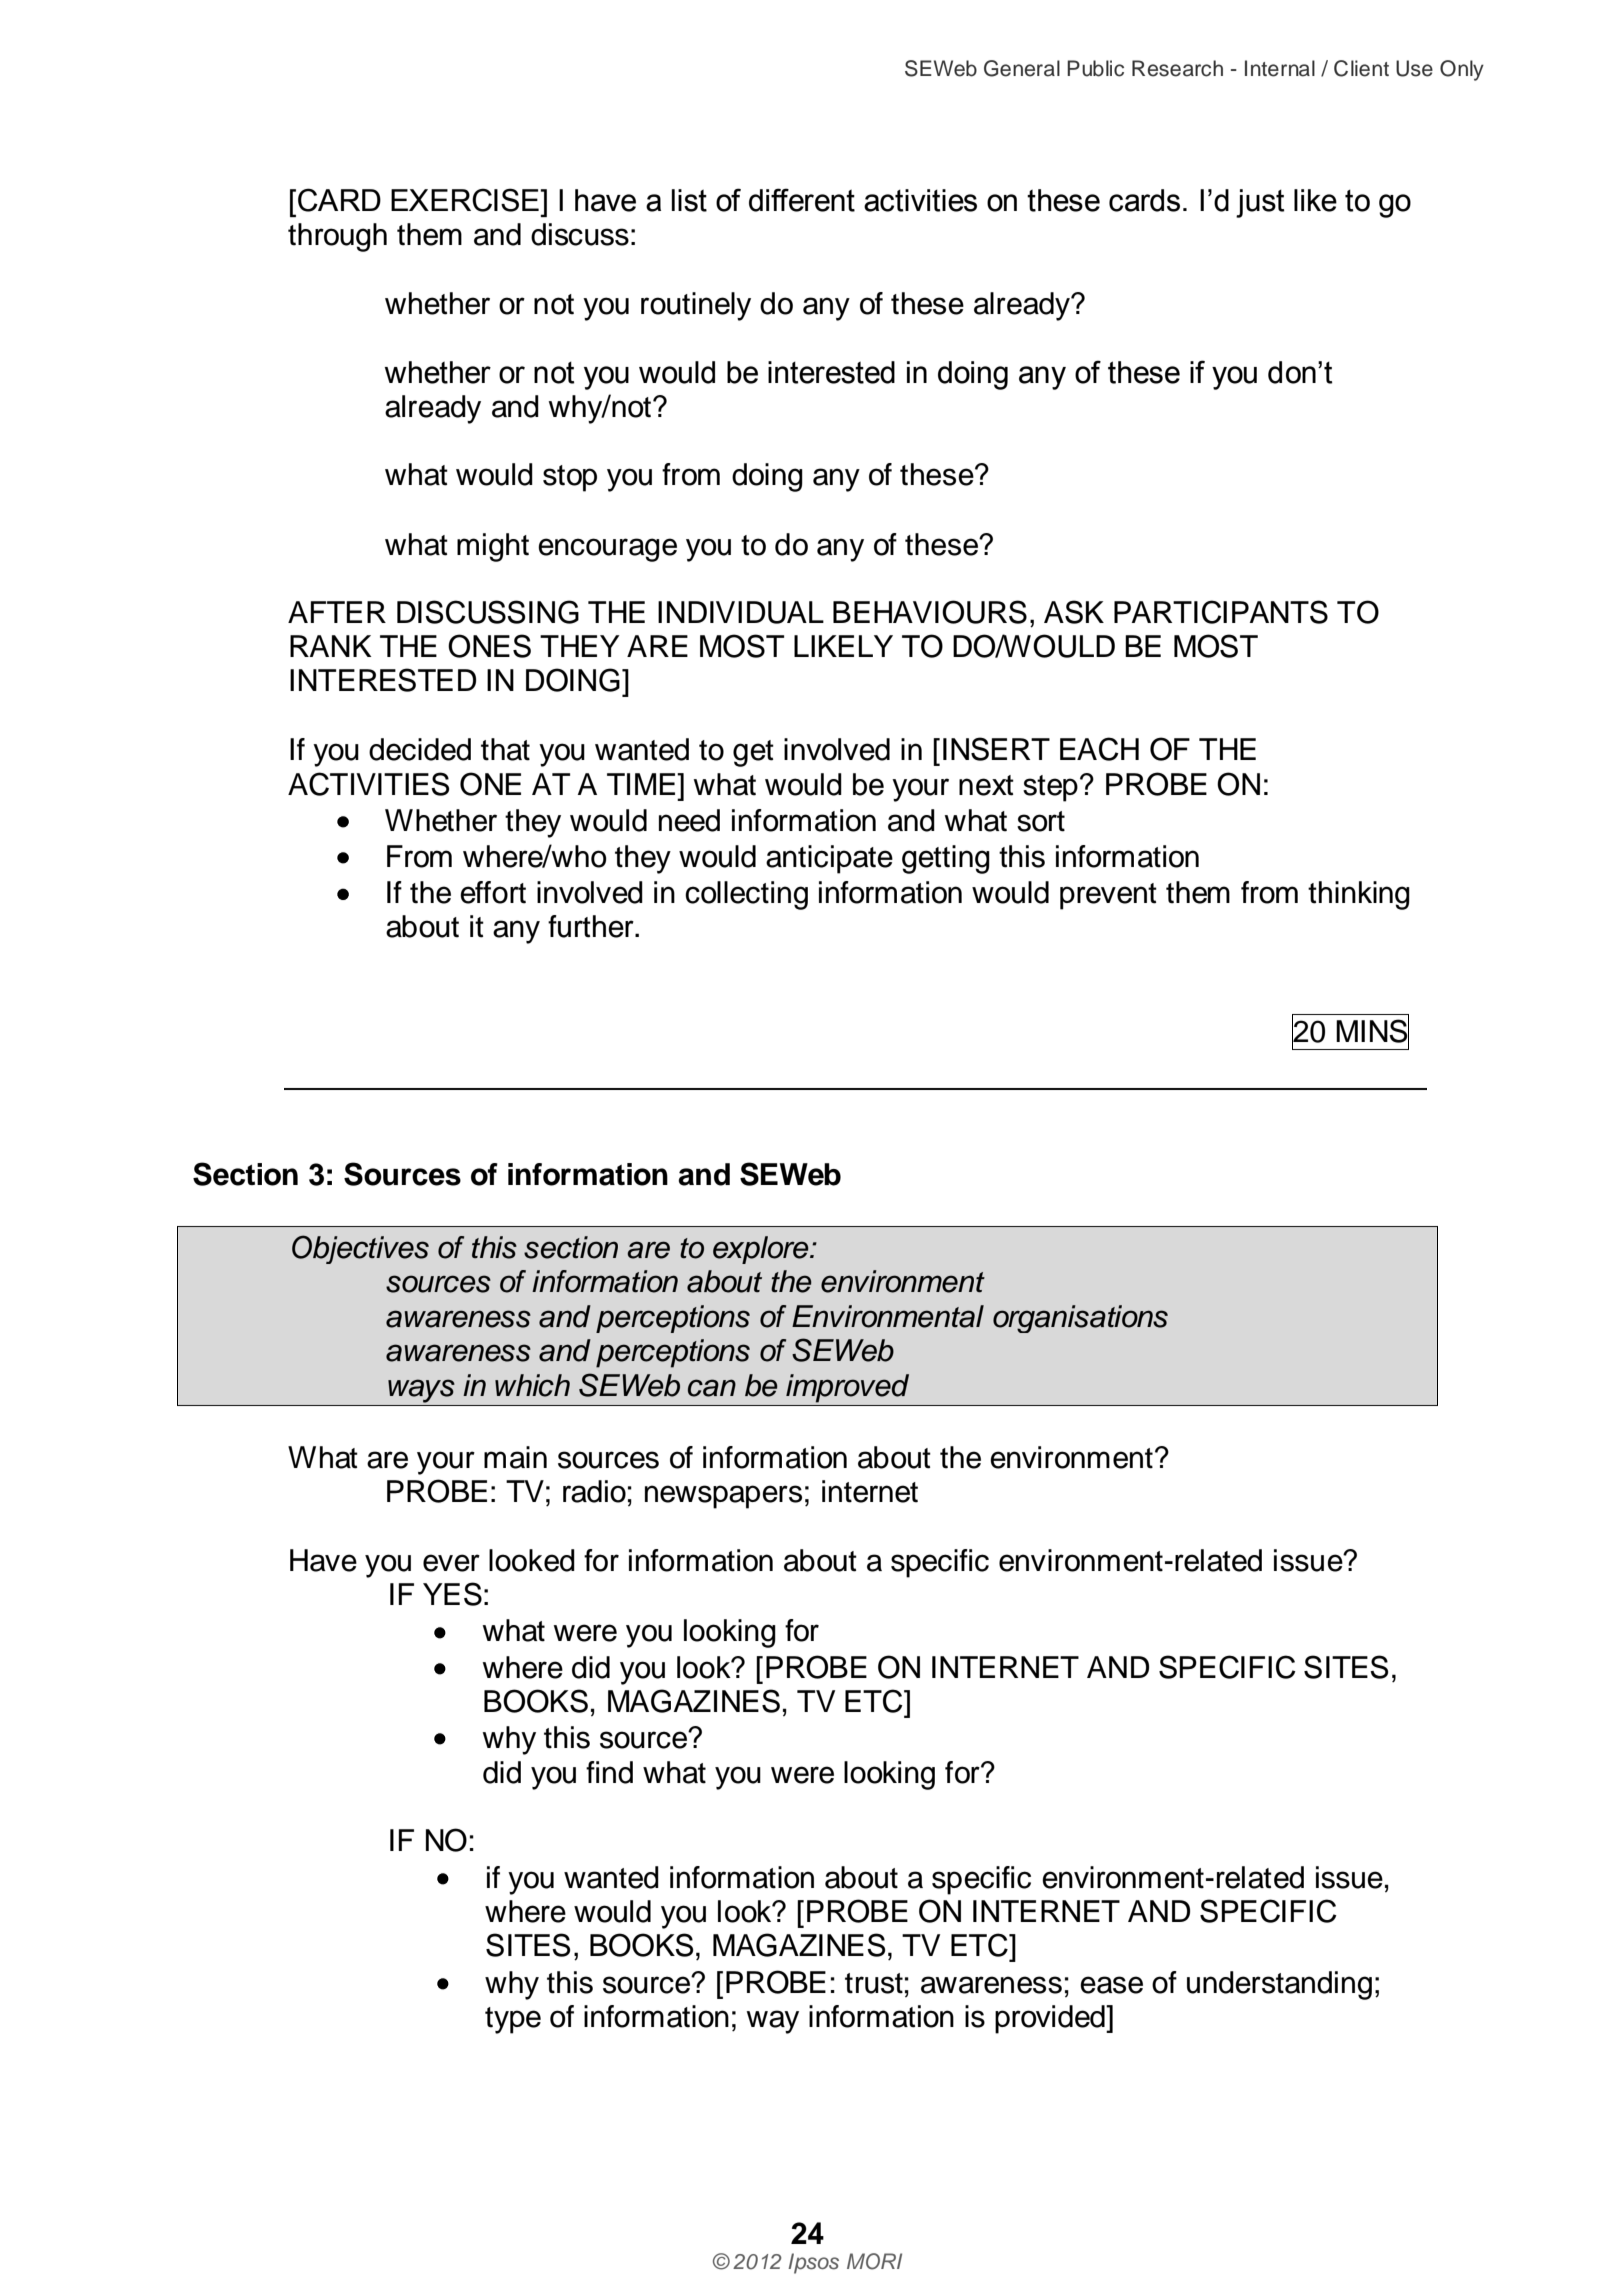  I want to click on Client, so click(1361, 68).
